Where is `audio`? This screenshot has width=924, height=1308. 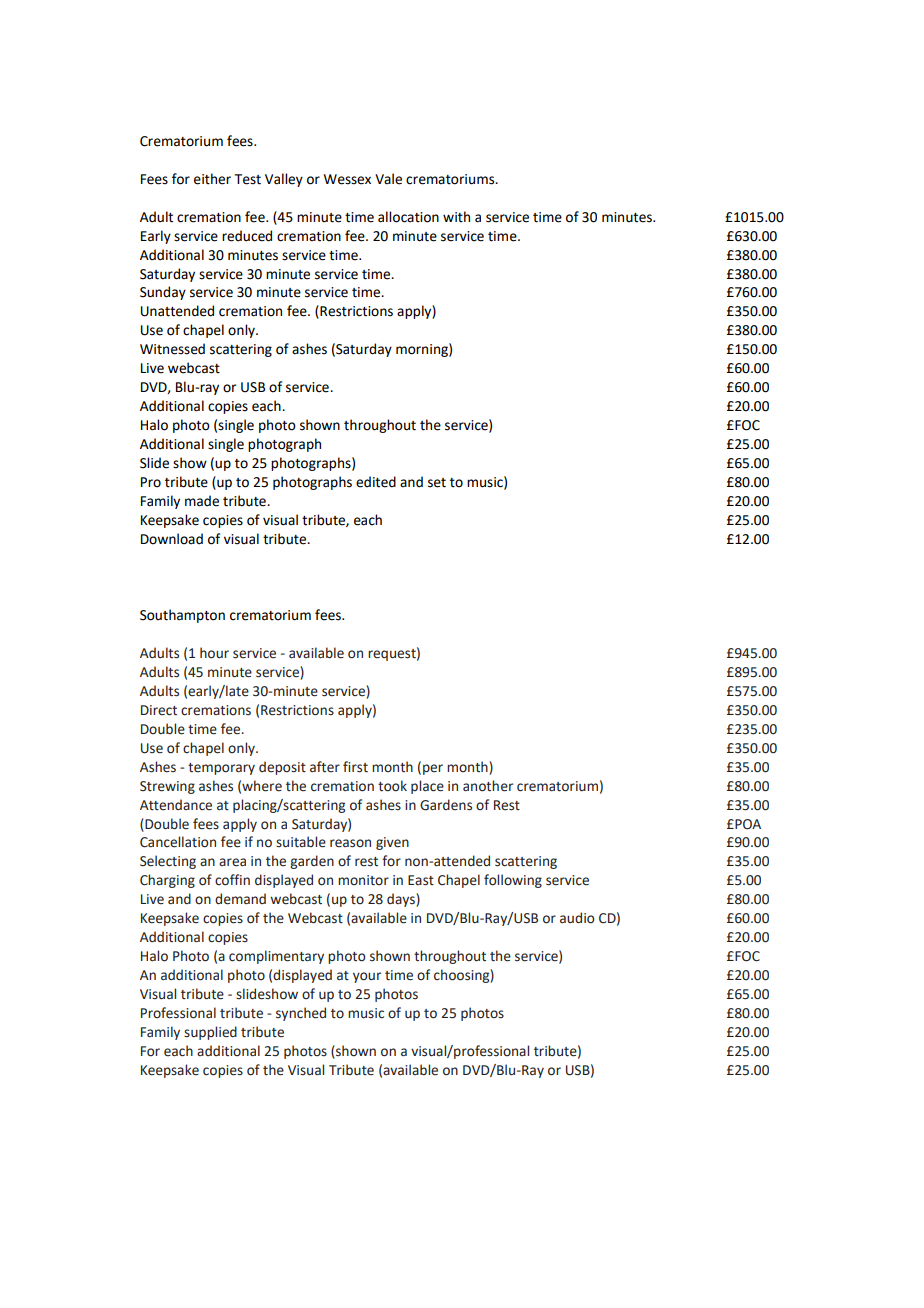
audio is located at coordinates (577, 918).
